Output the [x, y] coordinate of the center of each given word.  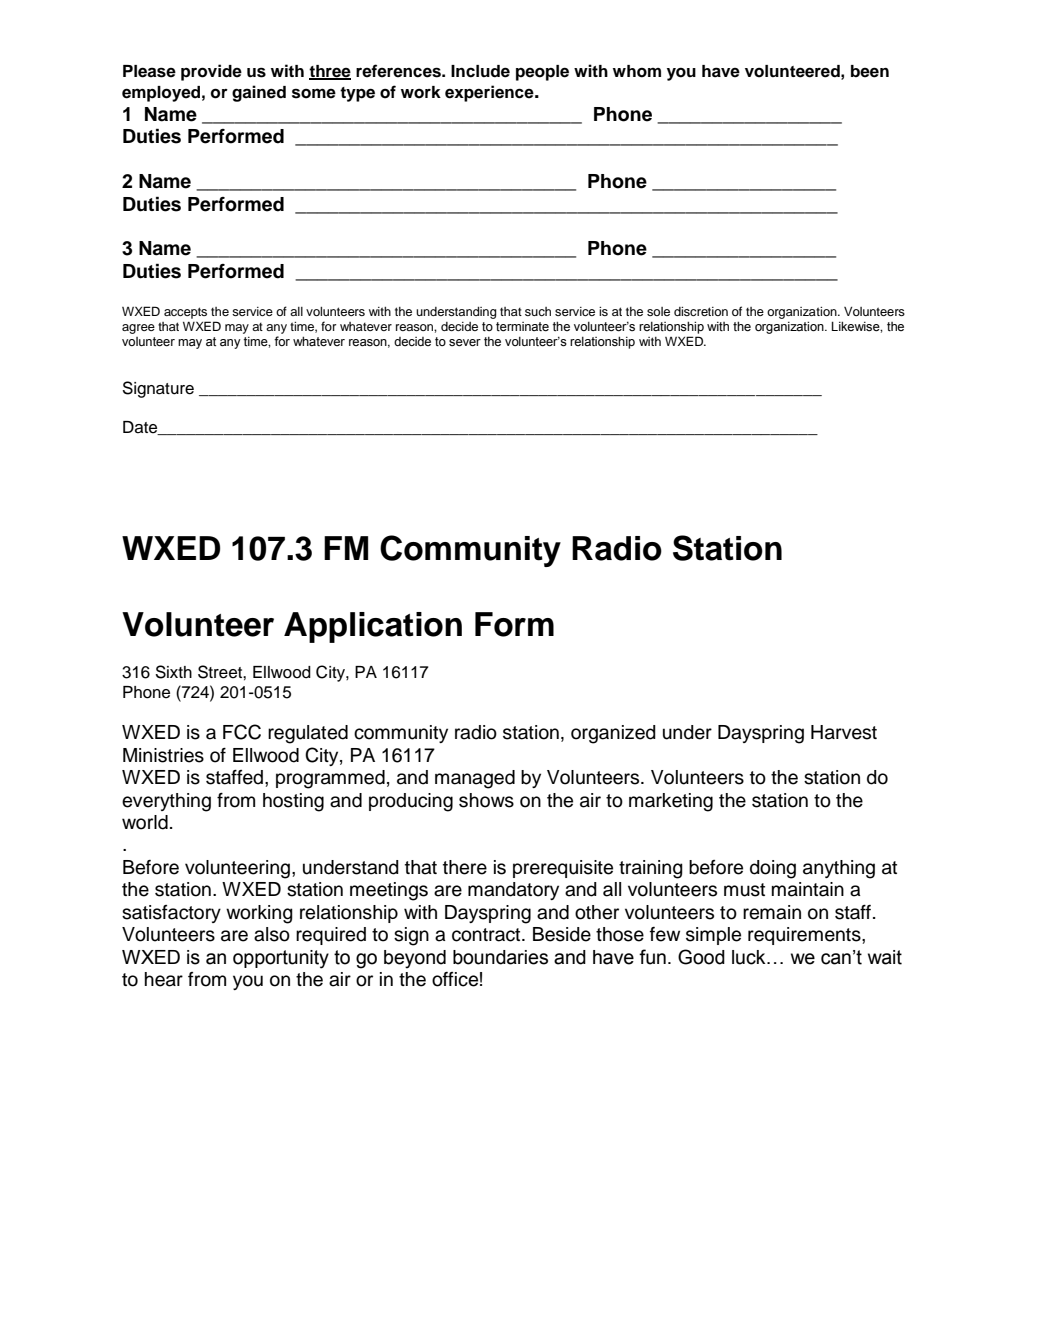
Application [373, 627]
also [272, 934]
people [542, 73]
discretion [701, 311]
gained [259, 93]
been [870, 71]
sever [465, 343]
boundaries [500, 957]
